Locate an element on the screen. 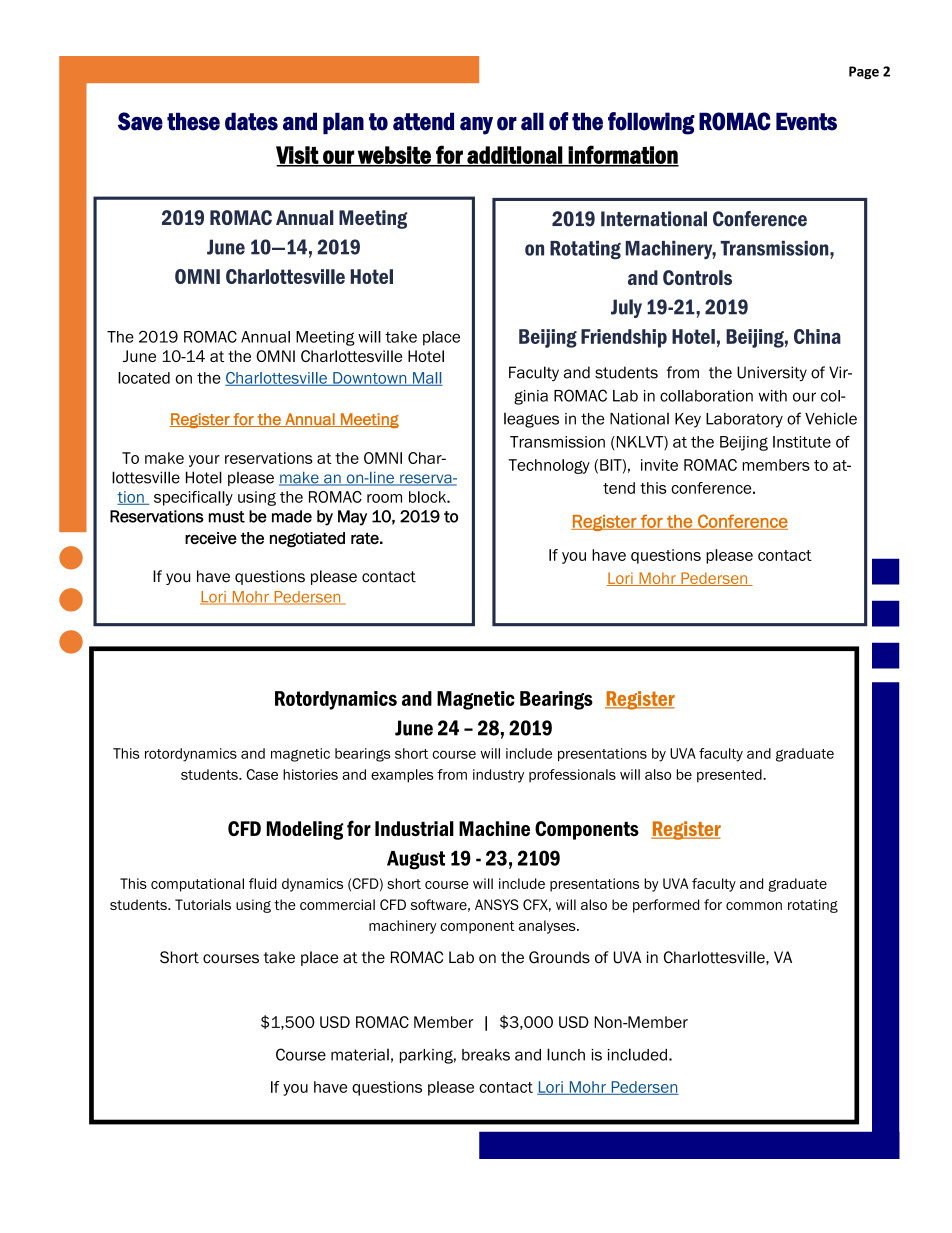 This screenshot has width=952, height=1233. China is located at coordinates (817, 336).
